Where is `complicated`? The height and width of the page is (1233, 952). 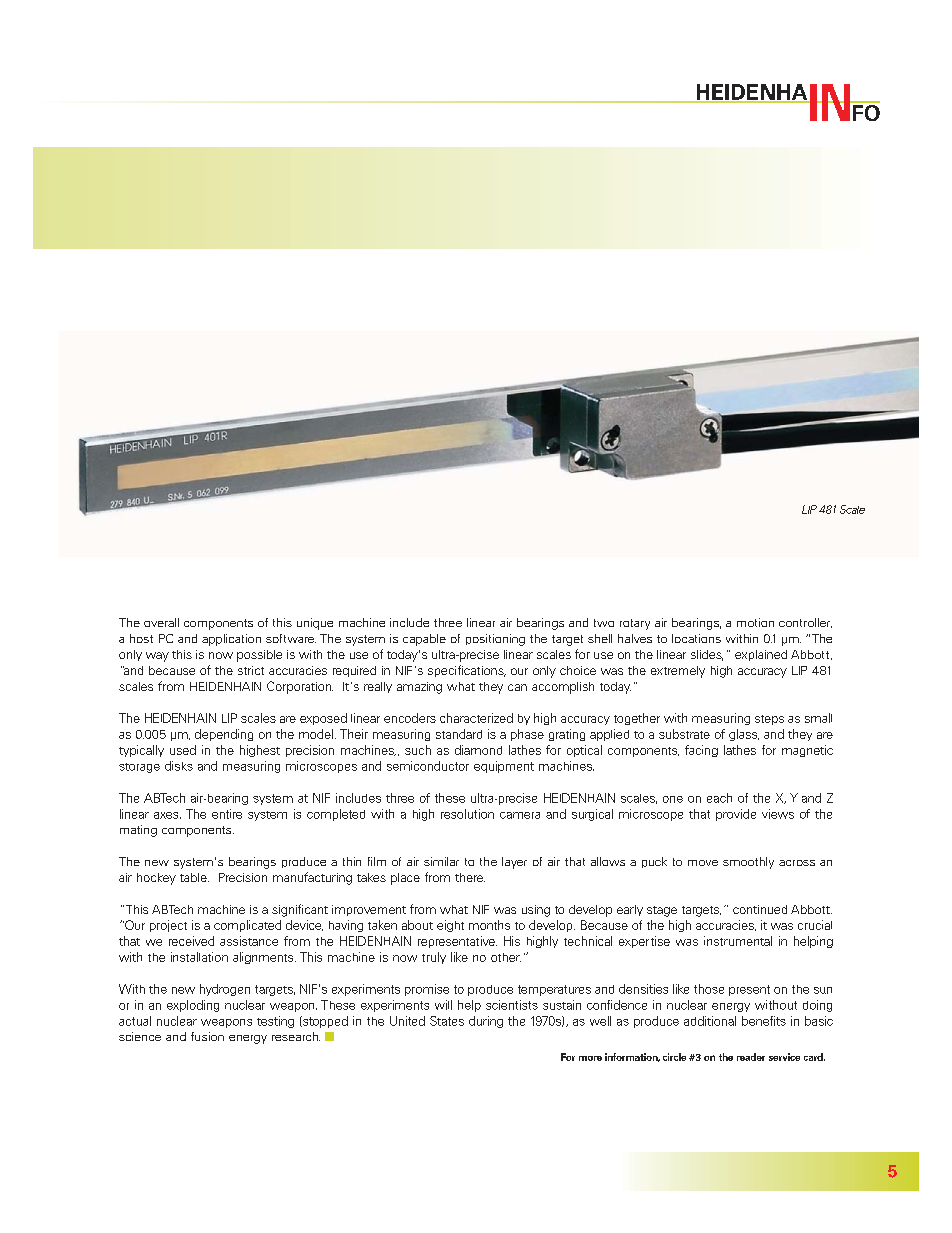
complicated is located at coordinates (247, 926).
